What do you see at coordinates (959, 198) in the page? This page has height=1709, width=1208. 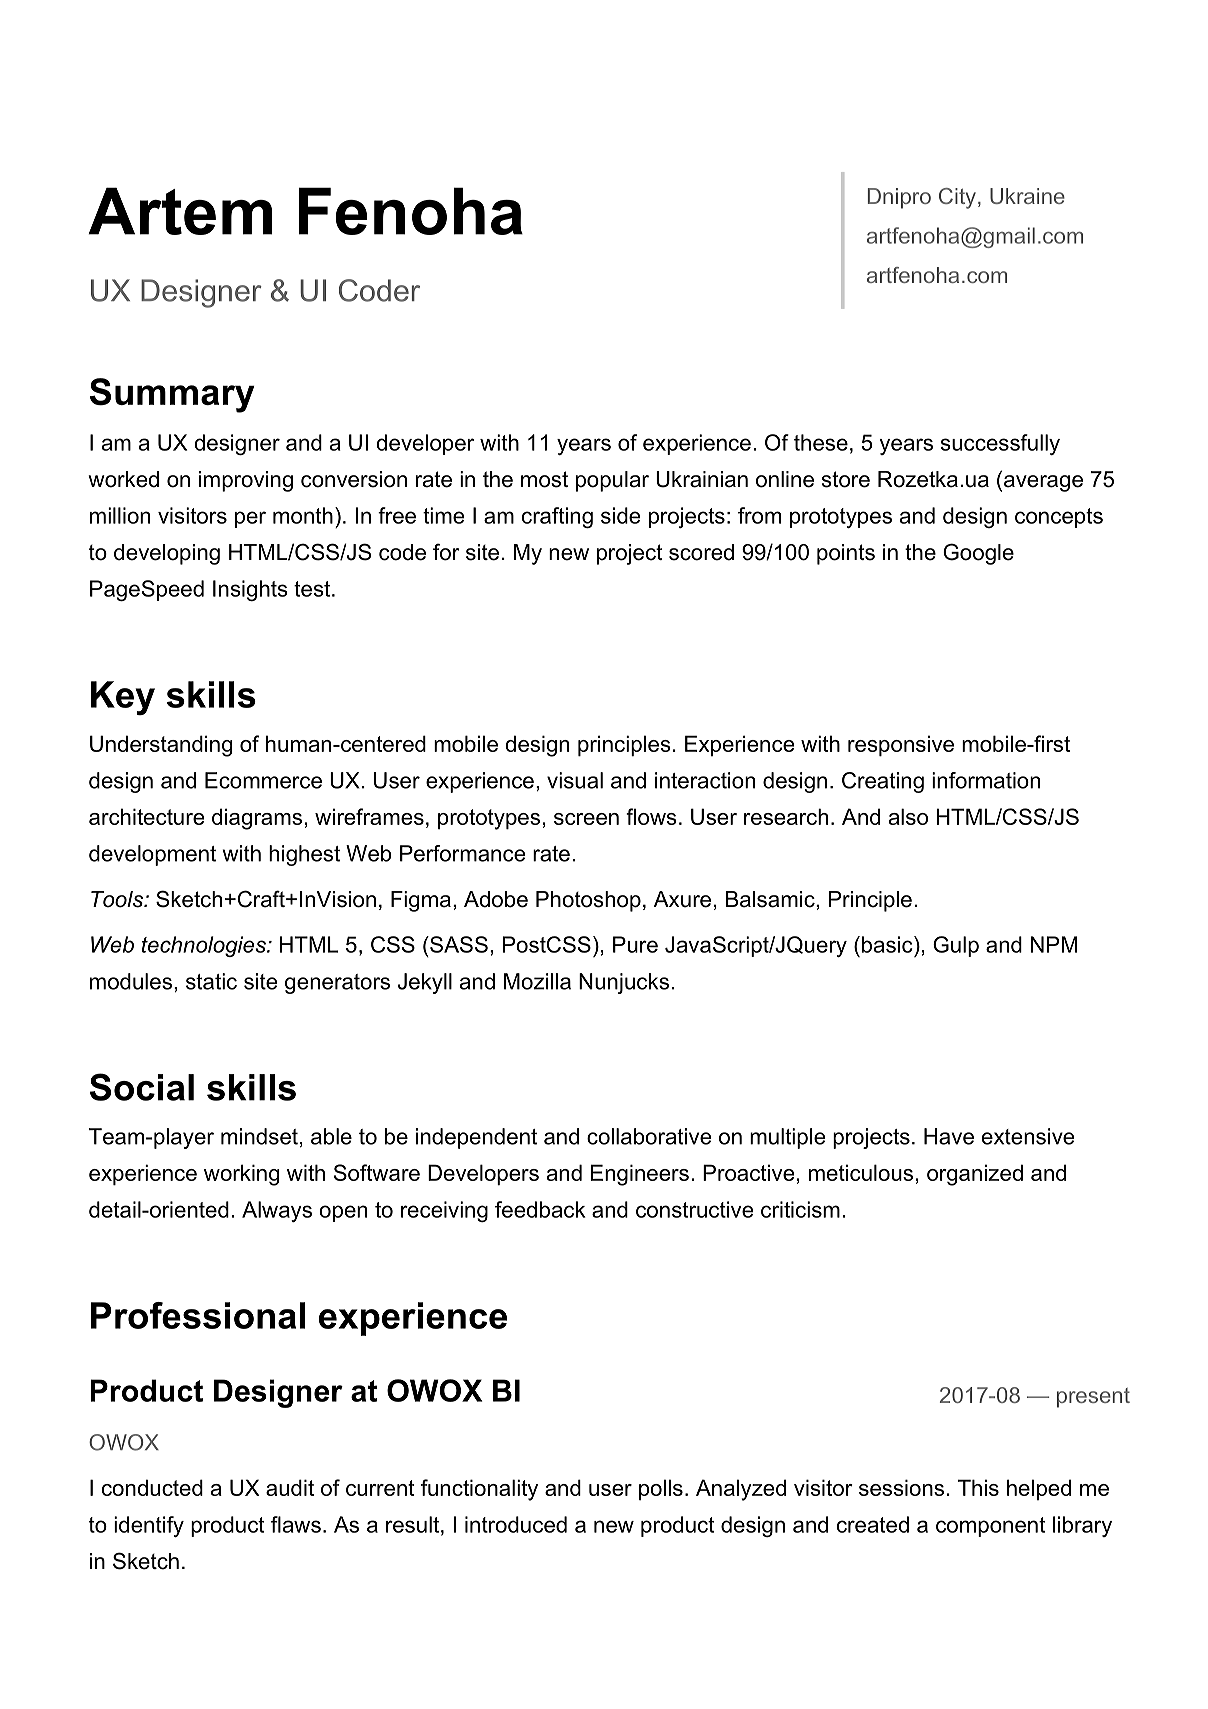 I see `City` at bounding box center [959, 198].
